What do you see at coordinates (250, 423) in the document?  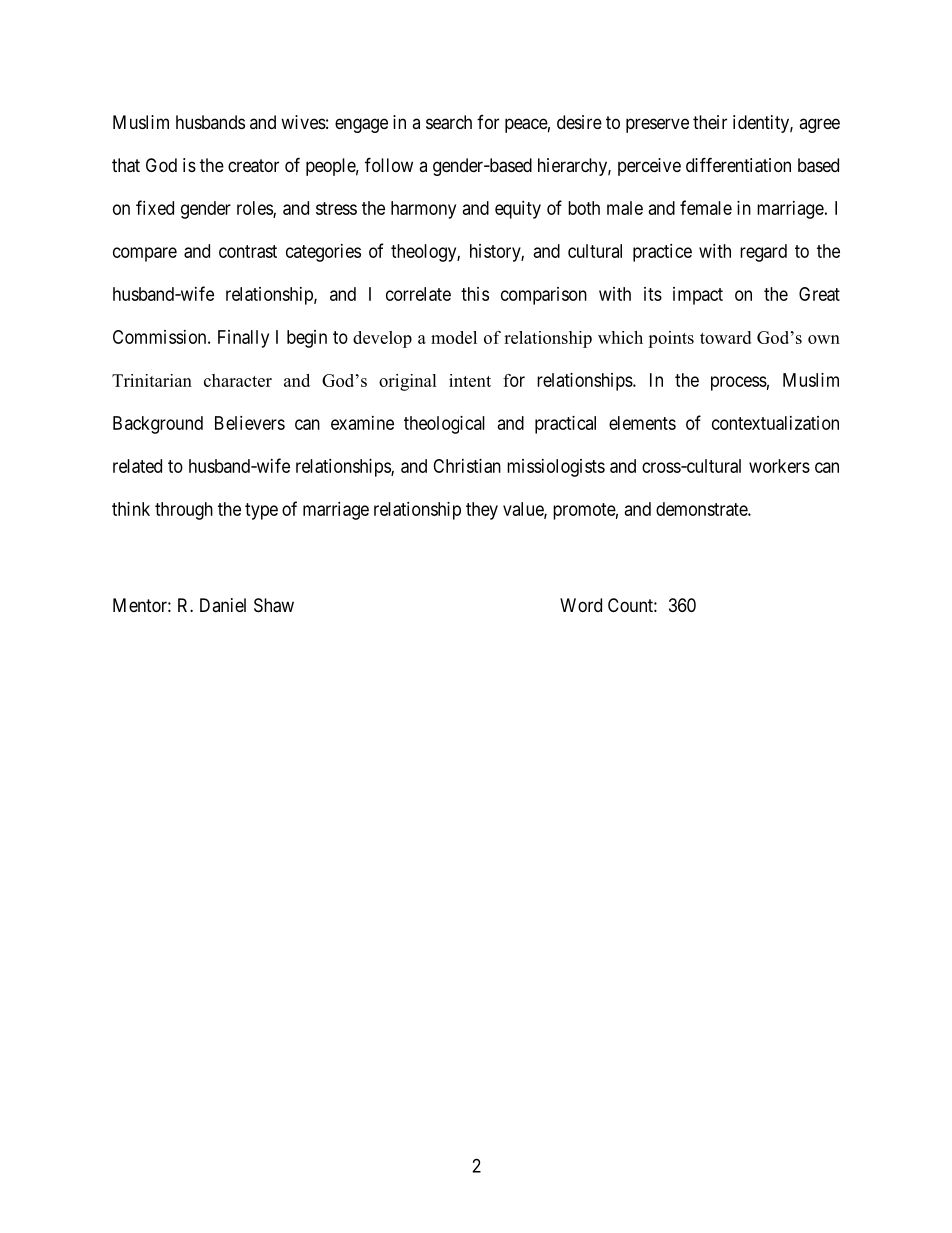 I see `Believers` at bounding box center [250, 423].
